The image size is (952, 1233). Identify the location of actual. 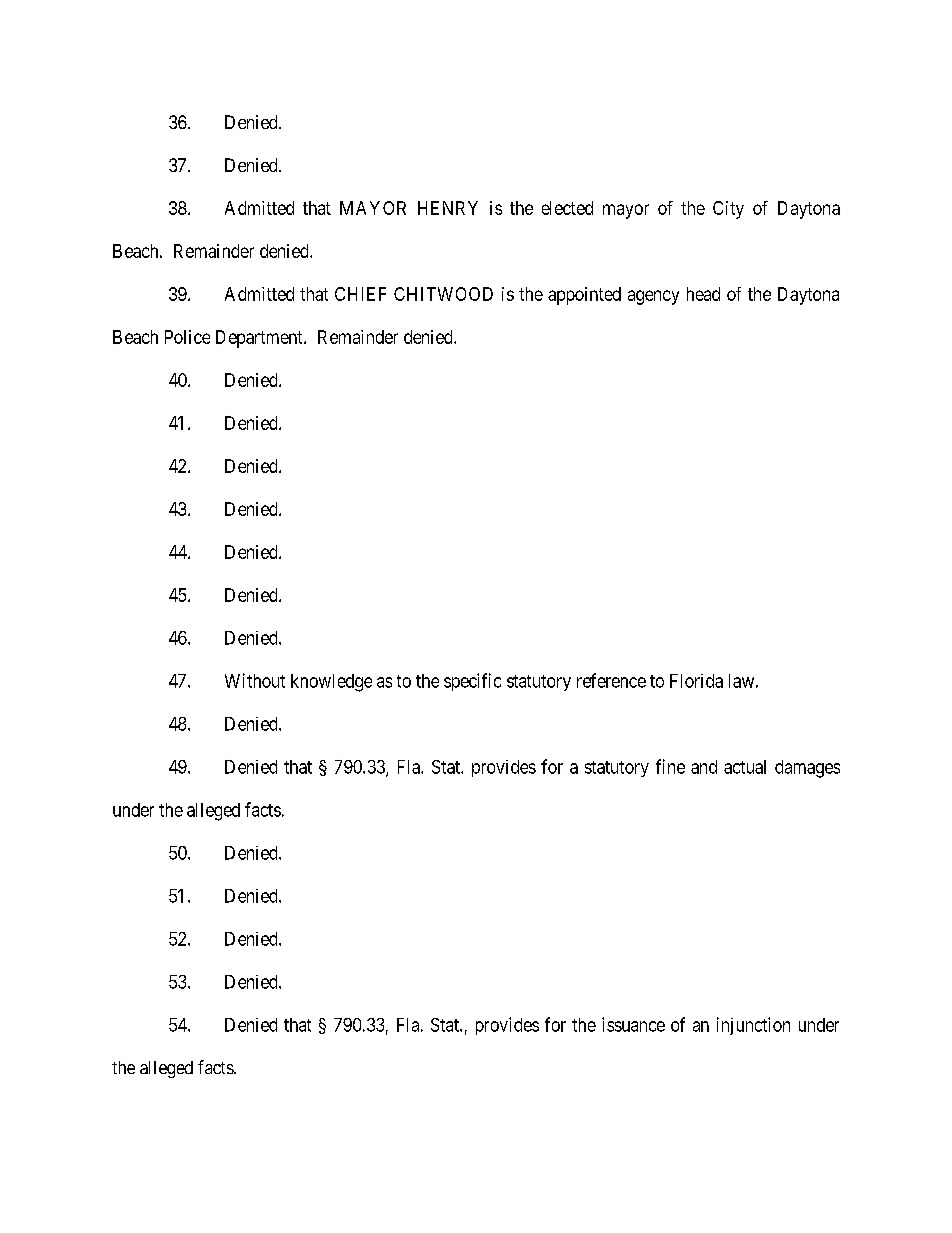
(745, 767).
